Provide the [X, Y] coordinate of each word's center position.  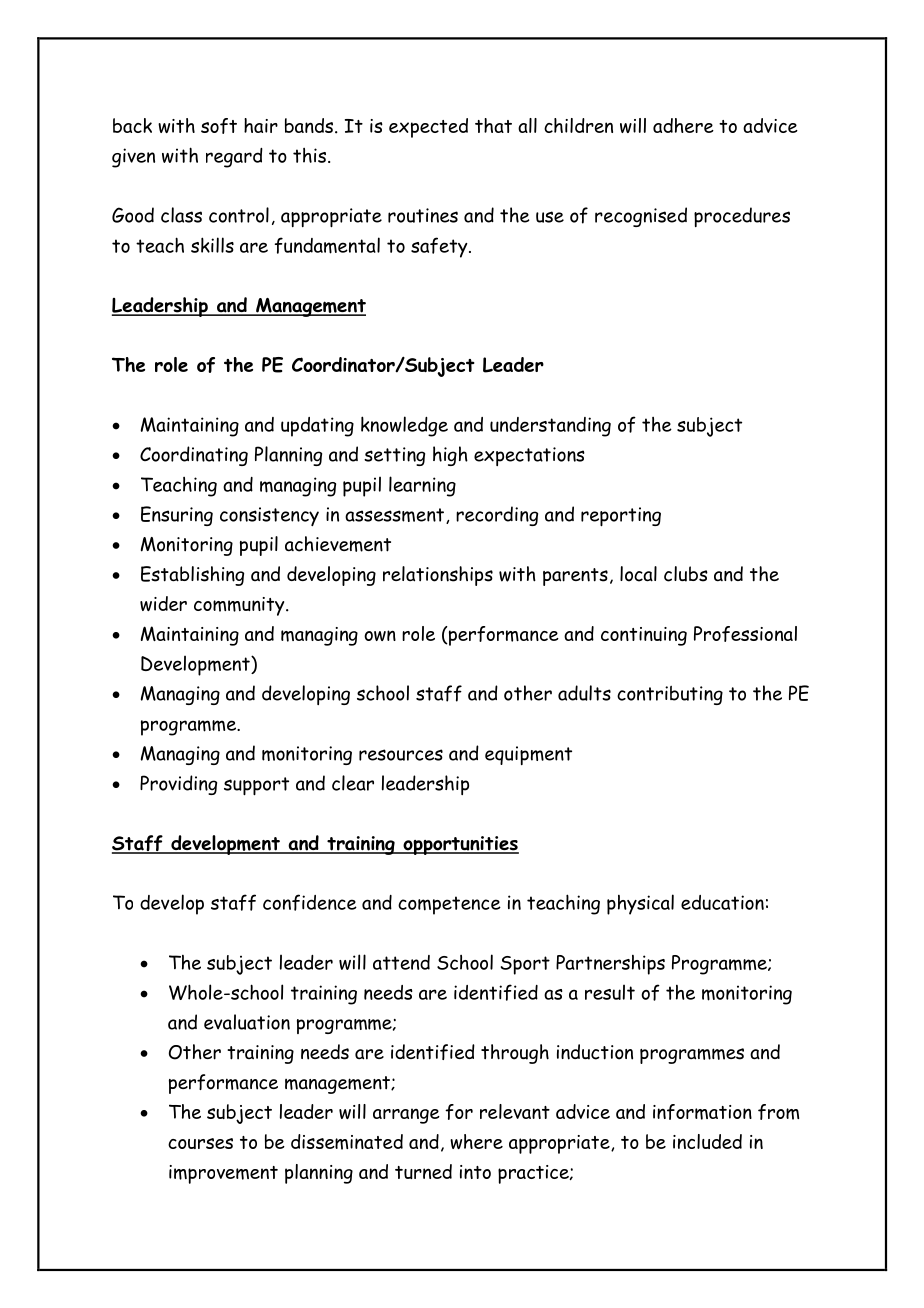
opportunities [460, 845]
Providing [178, 785]
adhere [683, 125]
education [722, 902]
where [476, 1141]
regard [234, 158]
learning [422, 486]
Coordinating [194, 456]
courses [200, 1143]
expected [428, 128]
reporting [621, 516]
